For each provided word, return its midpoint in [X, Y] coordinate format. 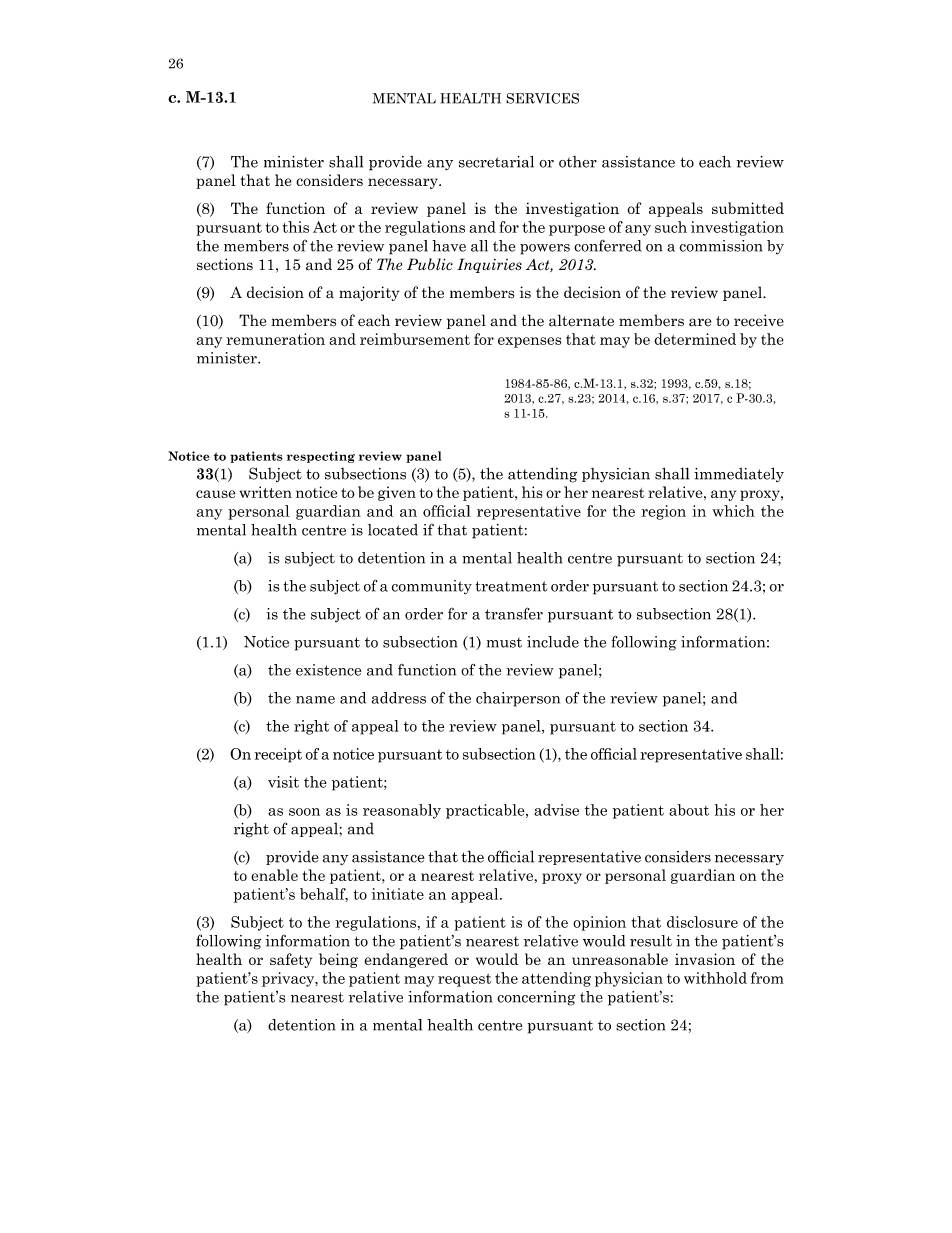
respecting [321, 457]
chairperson [518, 699]
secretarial [496, 162]
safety [291, 960]
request [464, 980]
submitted [748, 208]
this [296, 227]
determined [695, 339]
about [689, 810]
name [315, 700]
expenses [530, 342]
